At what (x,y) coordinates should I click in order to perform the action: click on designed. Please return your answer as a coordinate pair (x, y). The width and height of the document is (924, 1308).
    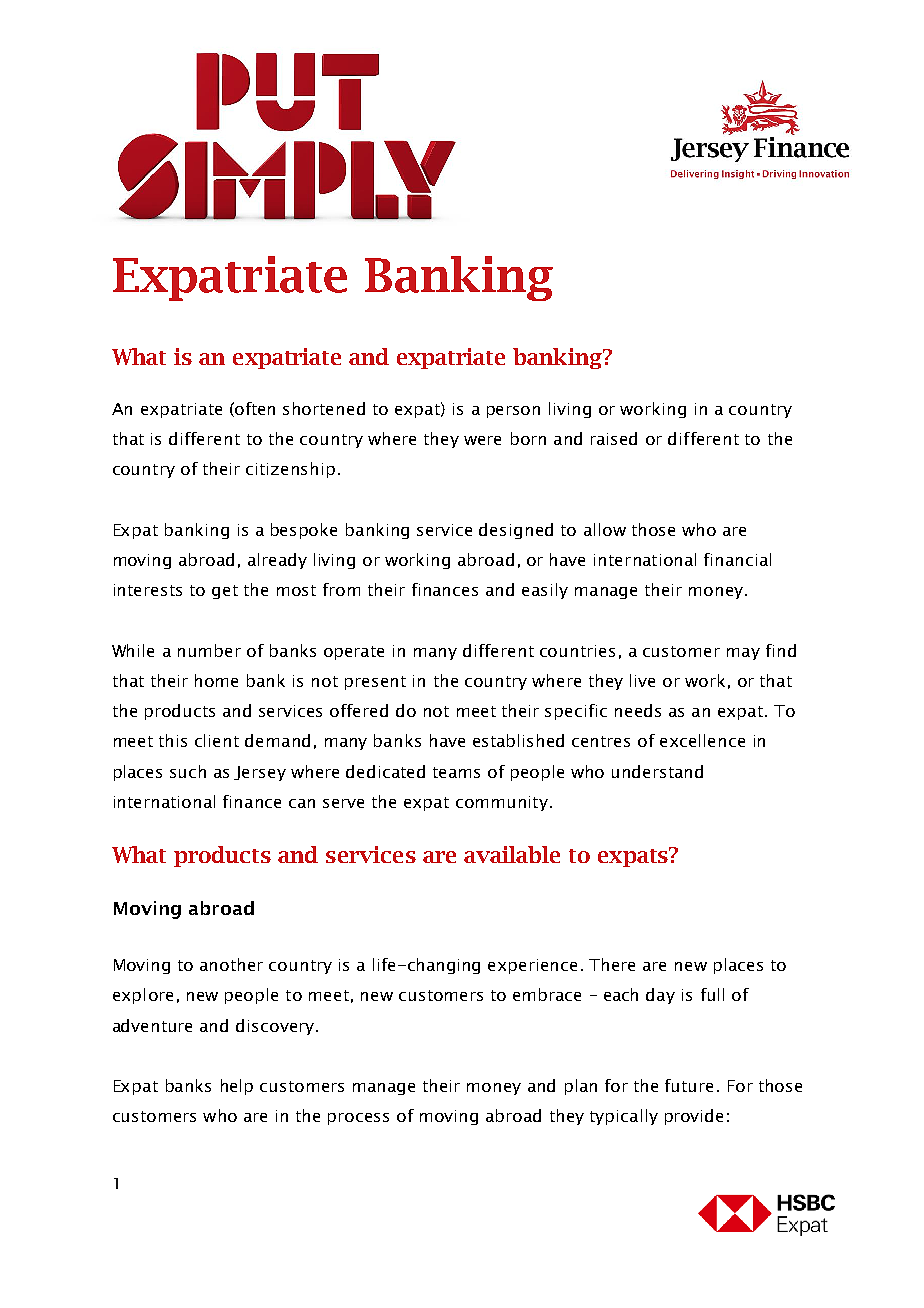
    Looking at the image, I should click on (516, 531).
